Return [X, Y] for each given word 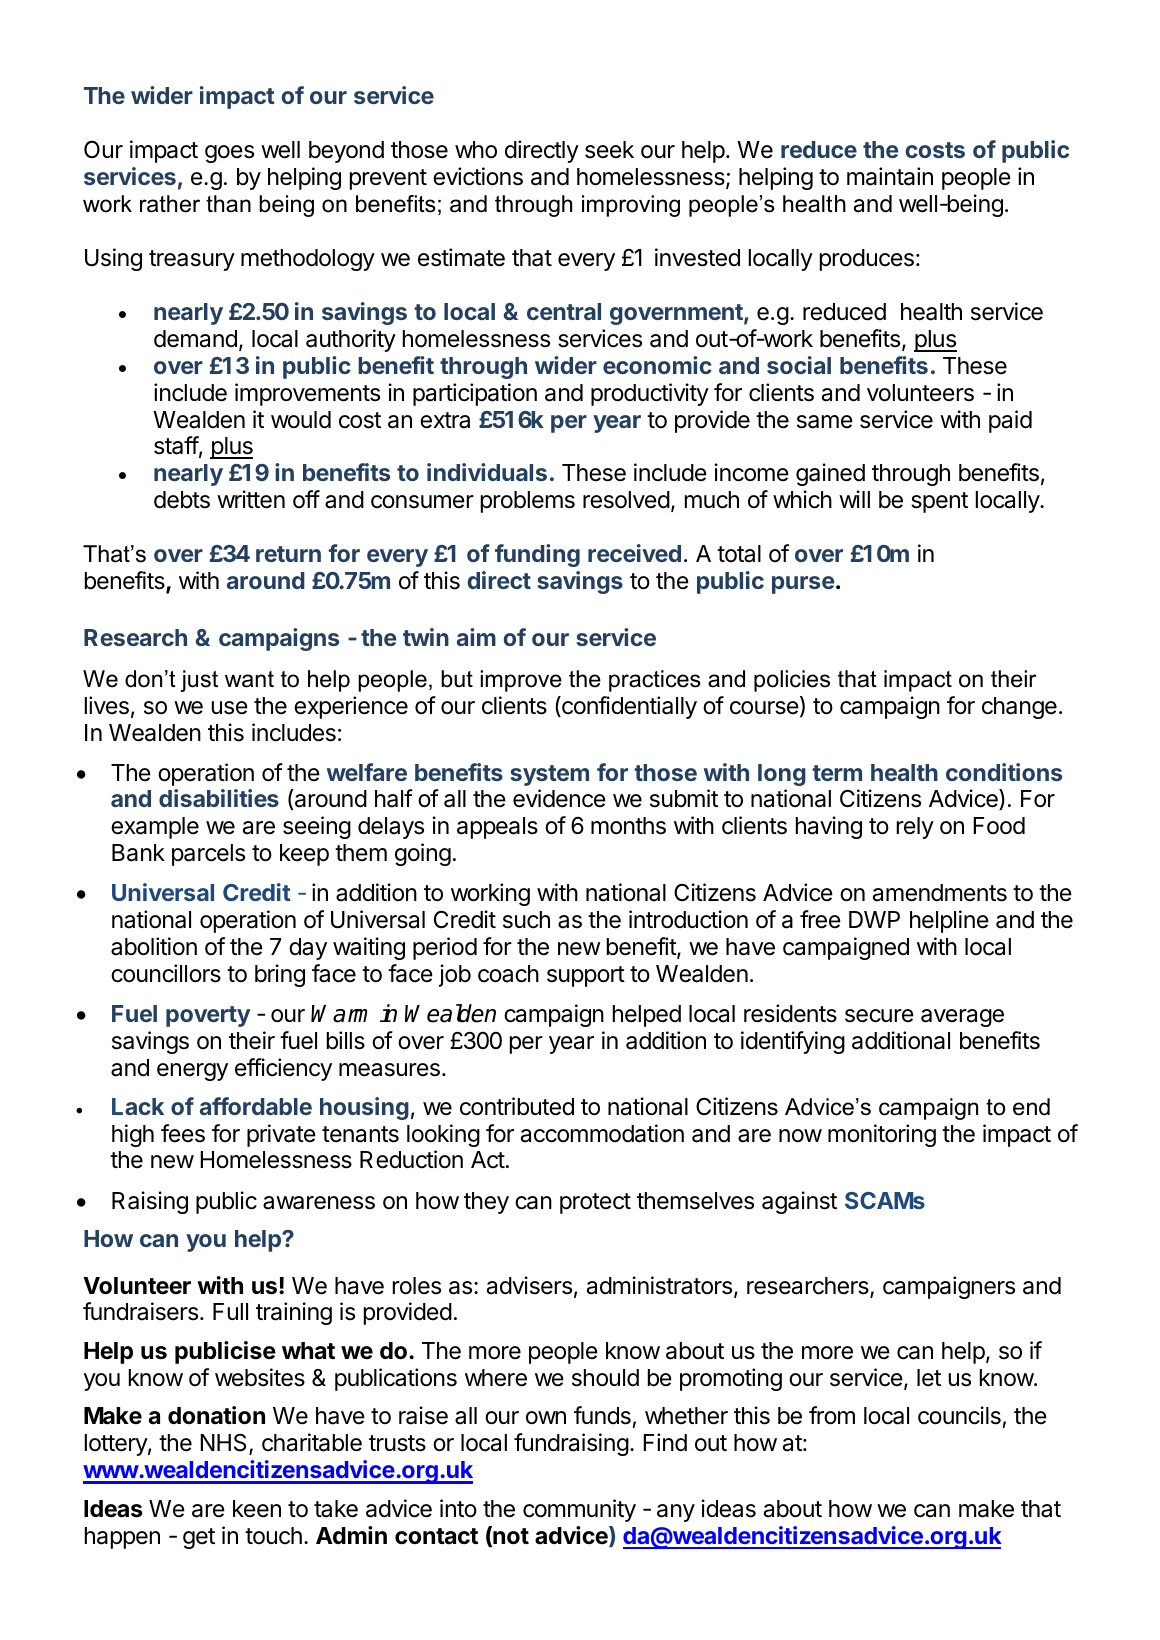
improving [631, 206]
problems [528, 502]
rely [915, 828]
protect [595, 1203]
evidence [559, 798]
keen [257, 1509]
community [579, 1510]
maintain [890, 176]
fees [183, 1133]
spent [939, 502]
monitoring [882, 1135]
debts [182, 500]
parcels [208, 855]
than [228, 204]
